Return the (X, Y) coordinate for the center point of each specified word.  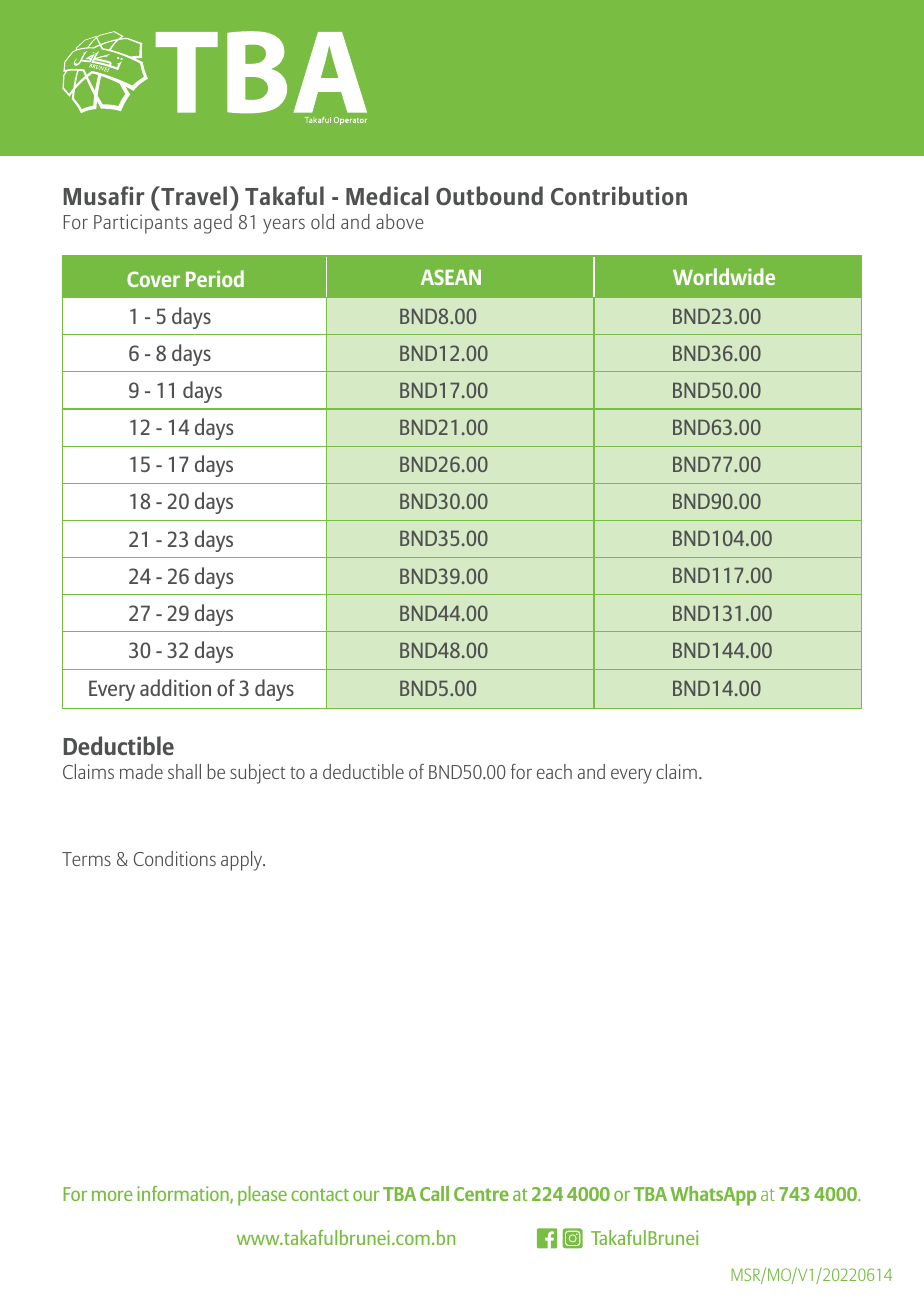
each (554, 771)
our (366, 1195)
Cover (153, 279)
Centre (481, 1194)
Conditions (175, 858)
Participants (141, 224)
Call (434, 1193)
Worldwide (724, 276)
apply (243, 861)
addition (175, 687)
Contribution (619, 195)
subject (257, 774)
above (400, 221)
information (184, 1195)
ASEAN (451, 277)
